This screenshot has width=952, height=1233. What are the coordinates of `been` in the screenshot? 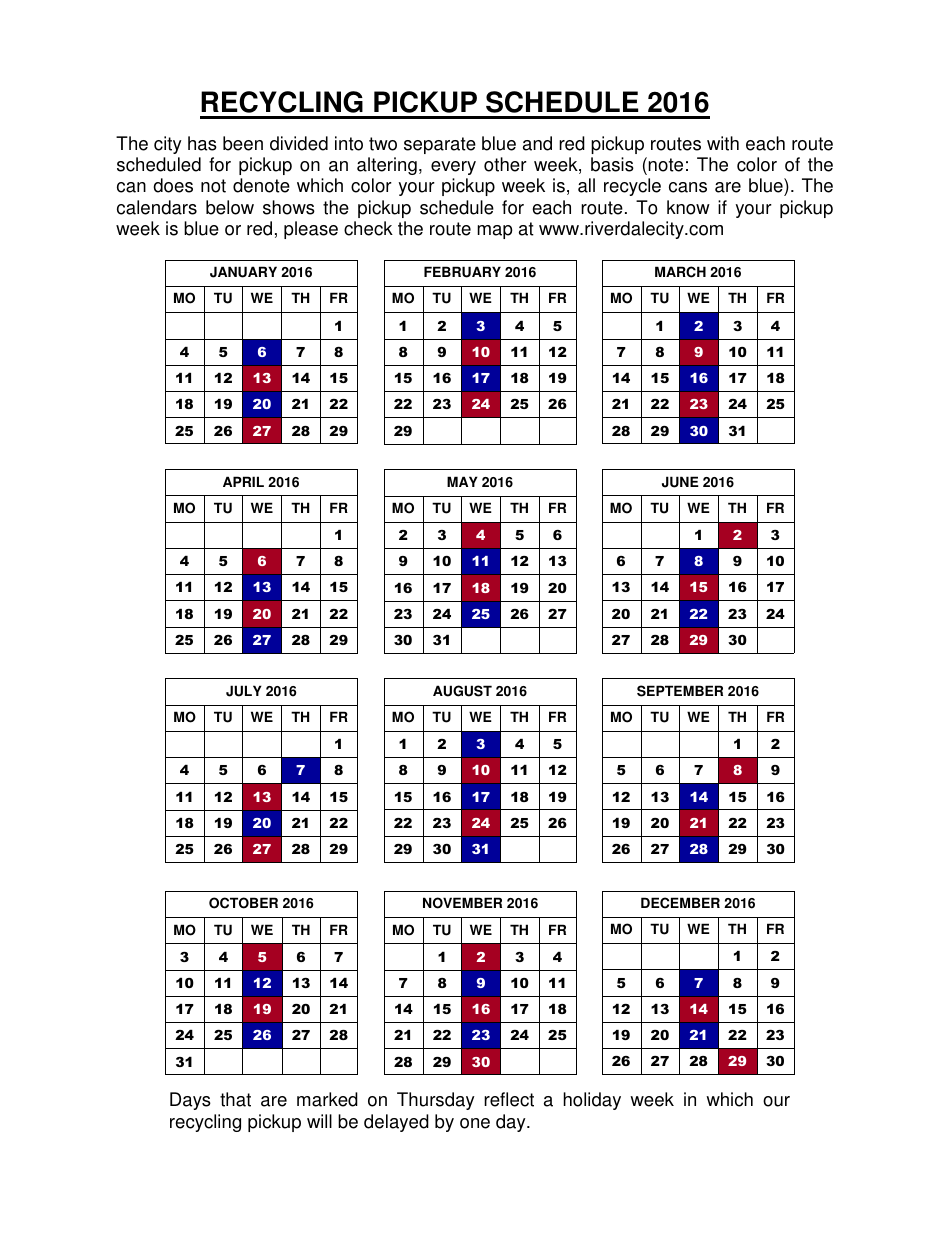 It's located at (243, 143).
